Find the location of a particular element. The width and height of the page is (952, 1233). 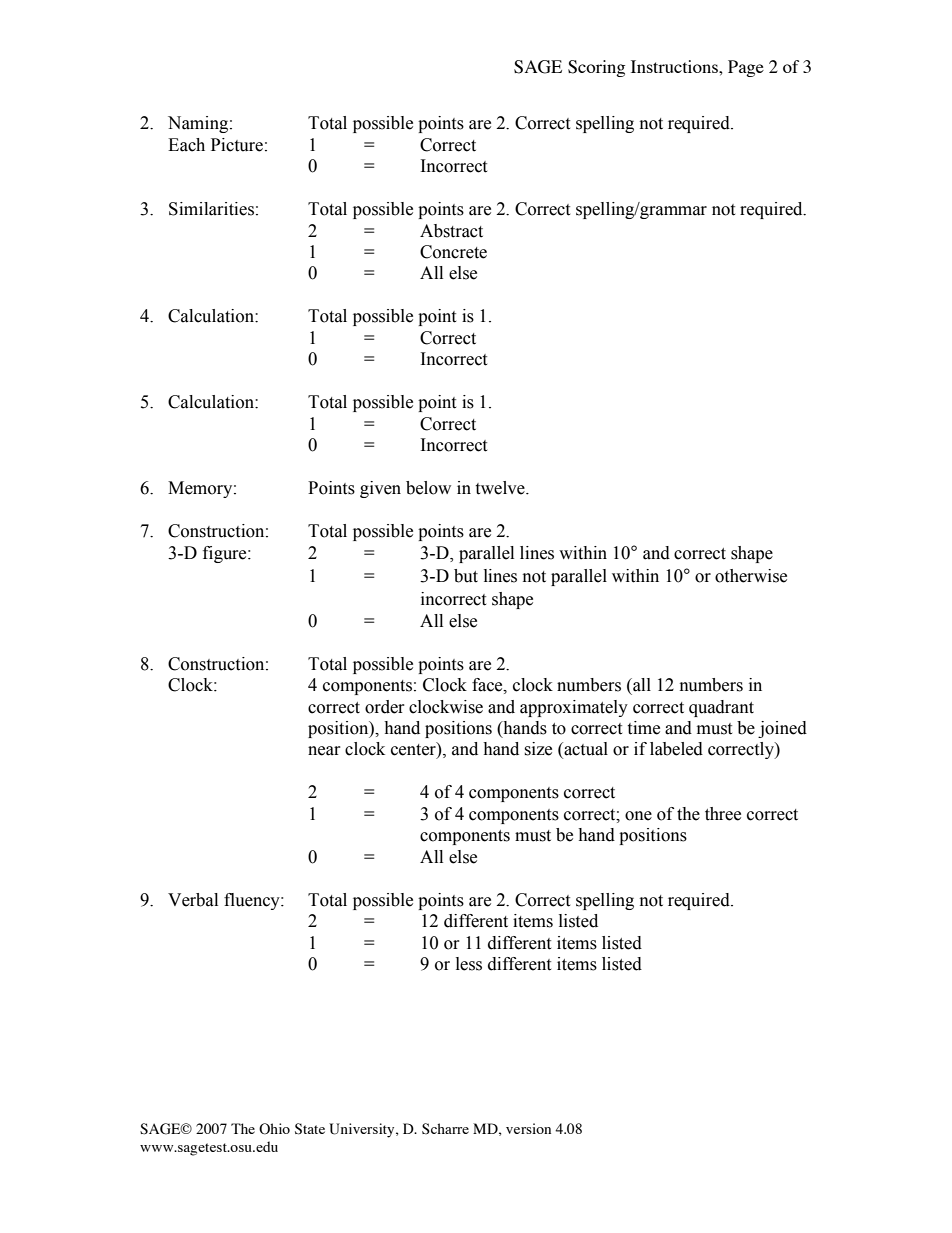

near is located at coordinates (324, 751).
